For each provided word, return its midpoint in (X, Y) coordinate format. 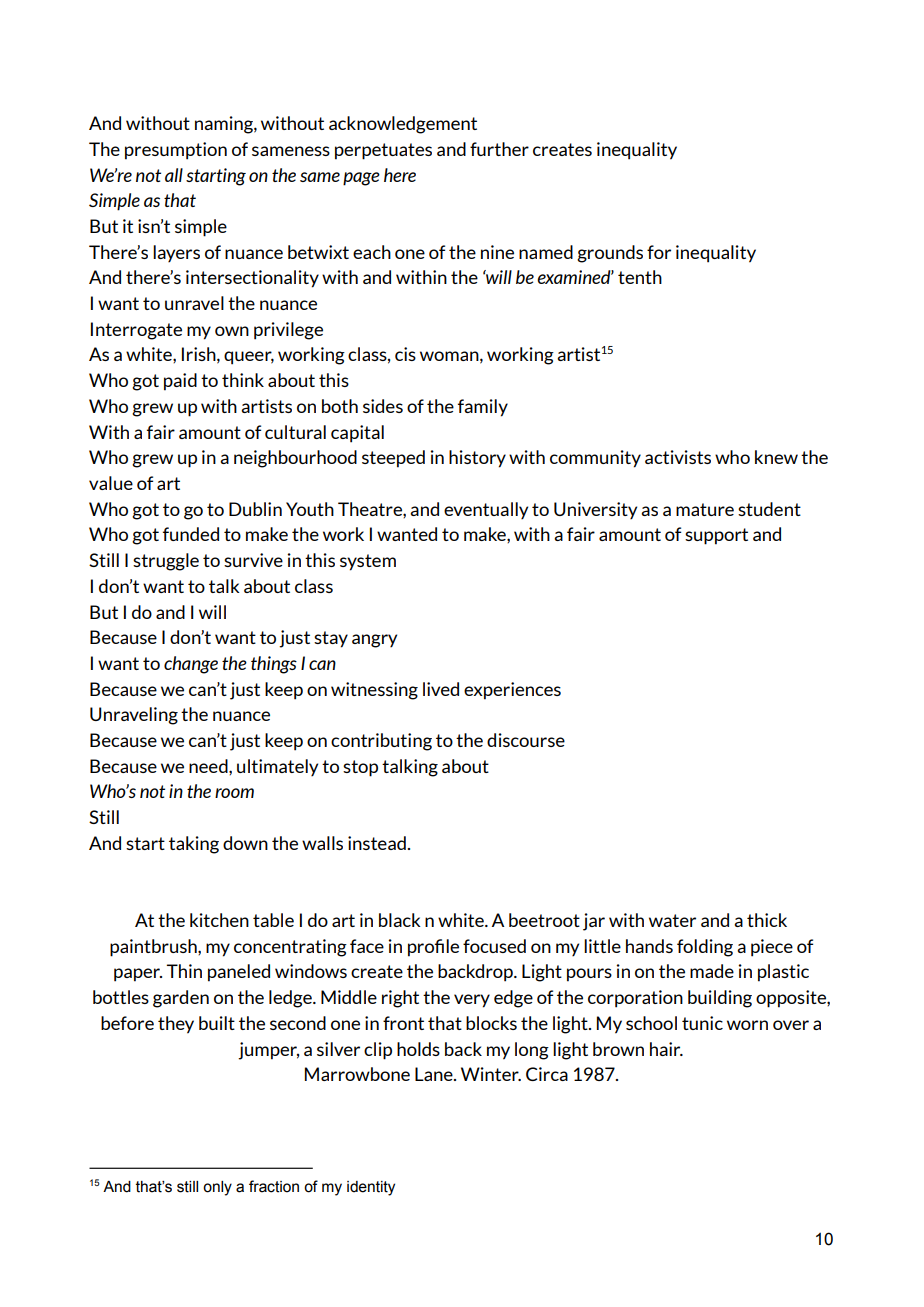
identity (371, 1188)
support (716, 536)
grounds (610, 254)
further (499, 149)
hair (666, 1049)
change (191, 665)
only (217, 1188)
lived (441, 689)
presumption (176, 151)
